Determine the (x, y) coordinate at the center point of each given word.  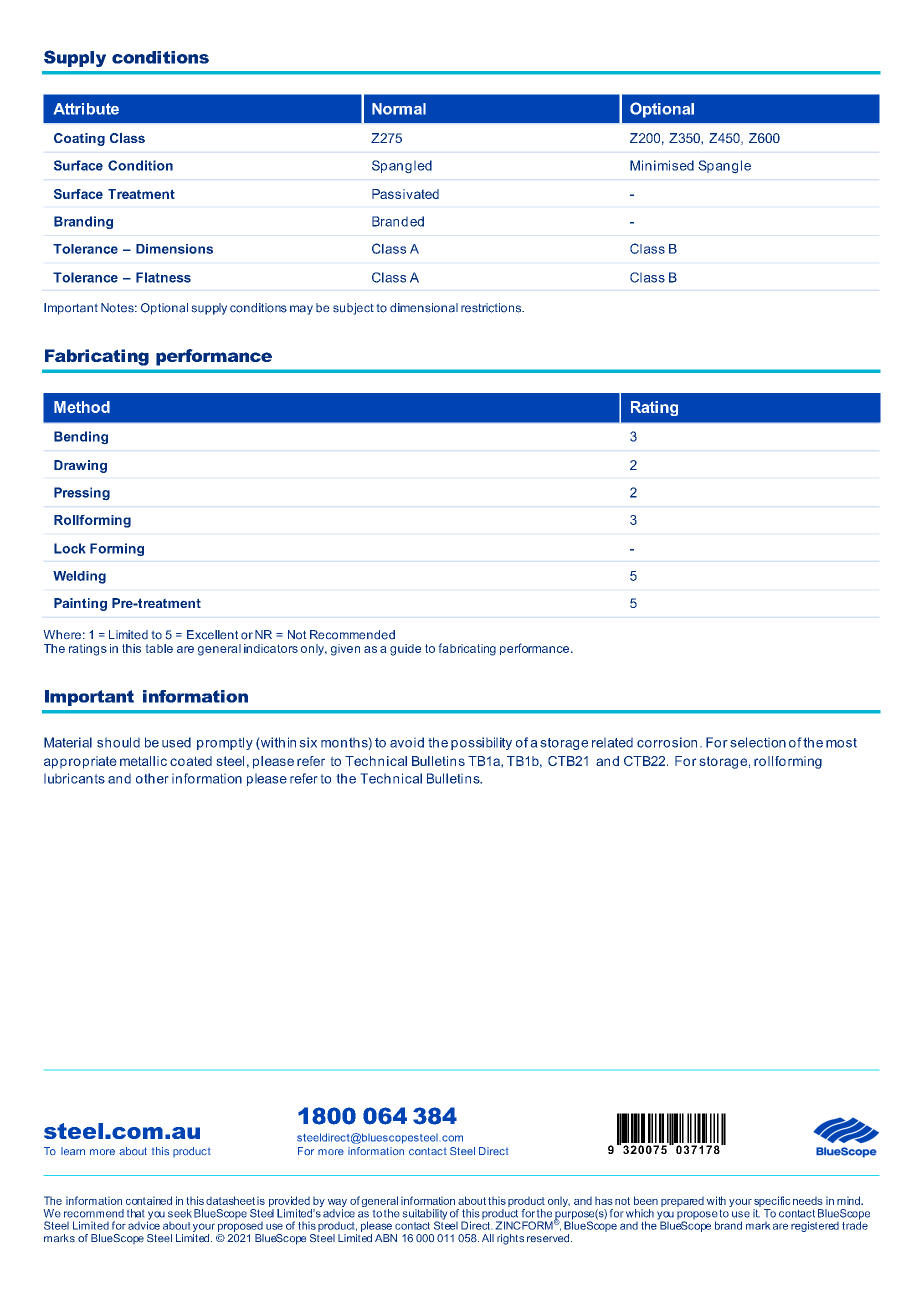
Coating (79, 139)
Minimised (662, 165)
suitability (425, 1215)
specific (772, 1201)
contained (149, 1200)
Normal (399, 109)
